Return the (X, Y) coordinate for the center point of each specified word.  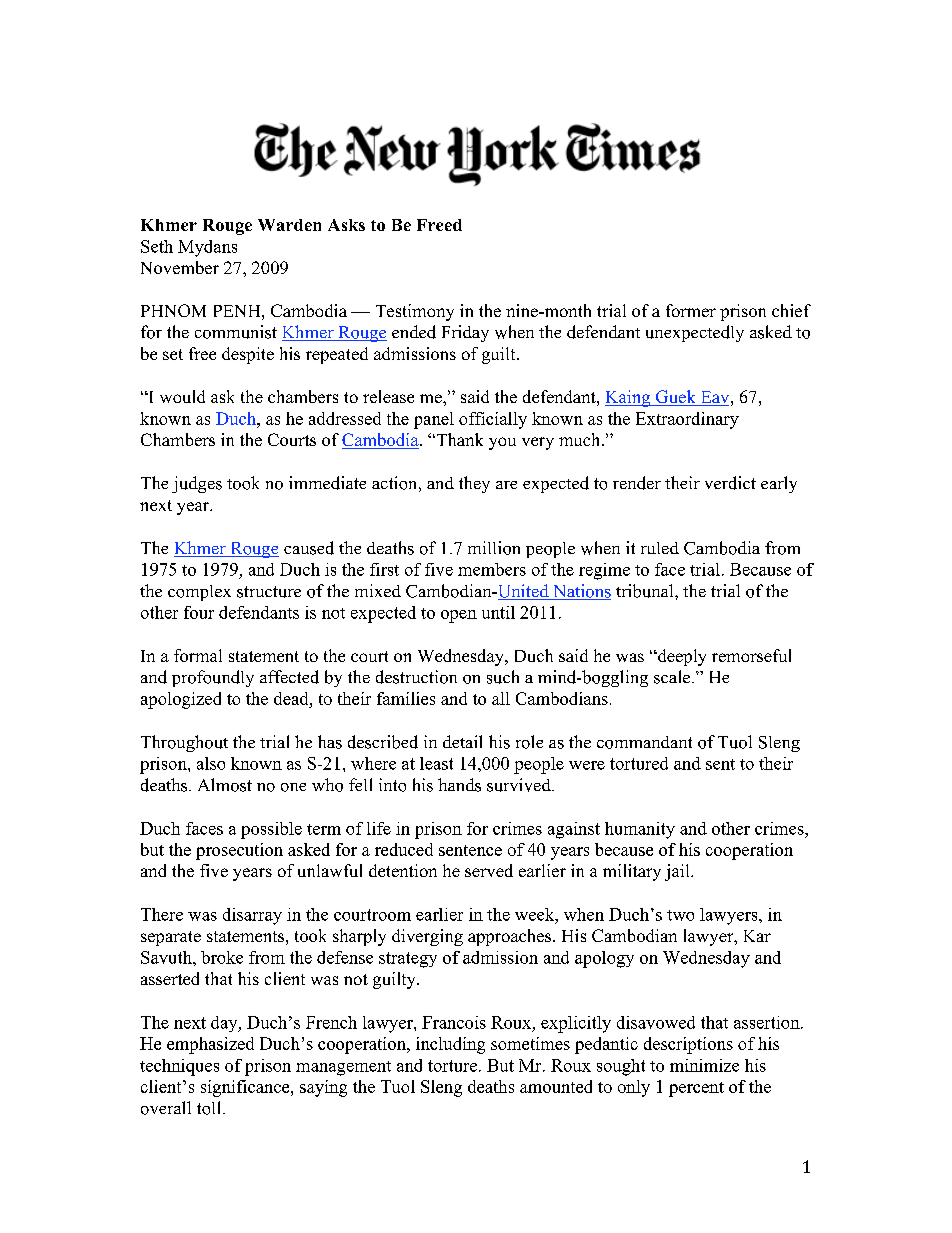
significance (246, 1088)
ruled (660, 548)
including (450, 1045)
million (494, 548)
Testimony (415, 312)
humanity (640, 830)
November (180, 267)
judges (197, 484)
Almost (225, 785)
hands (459, 785)
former (691, 310)
